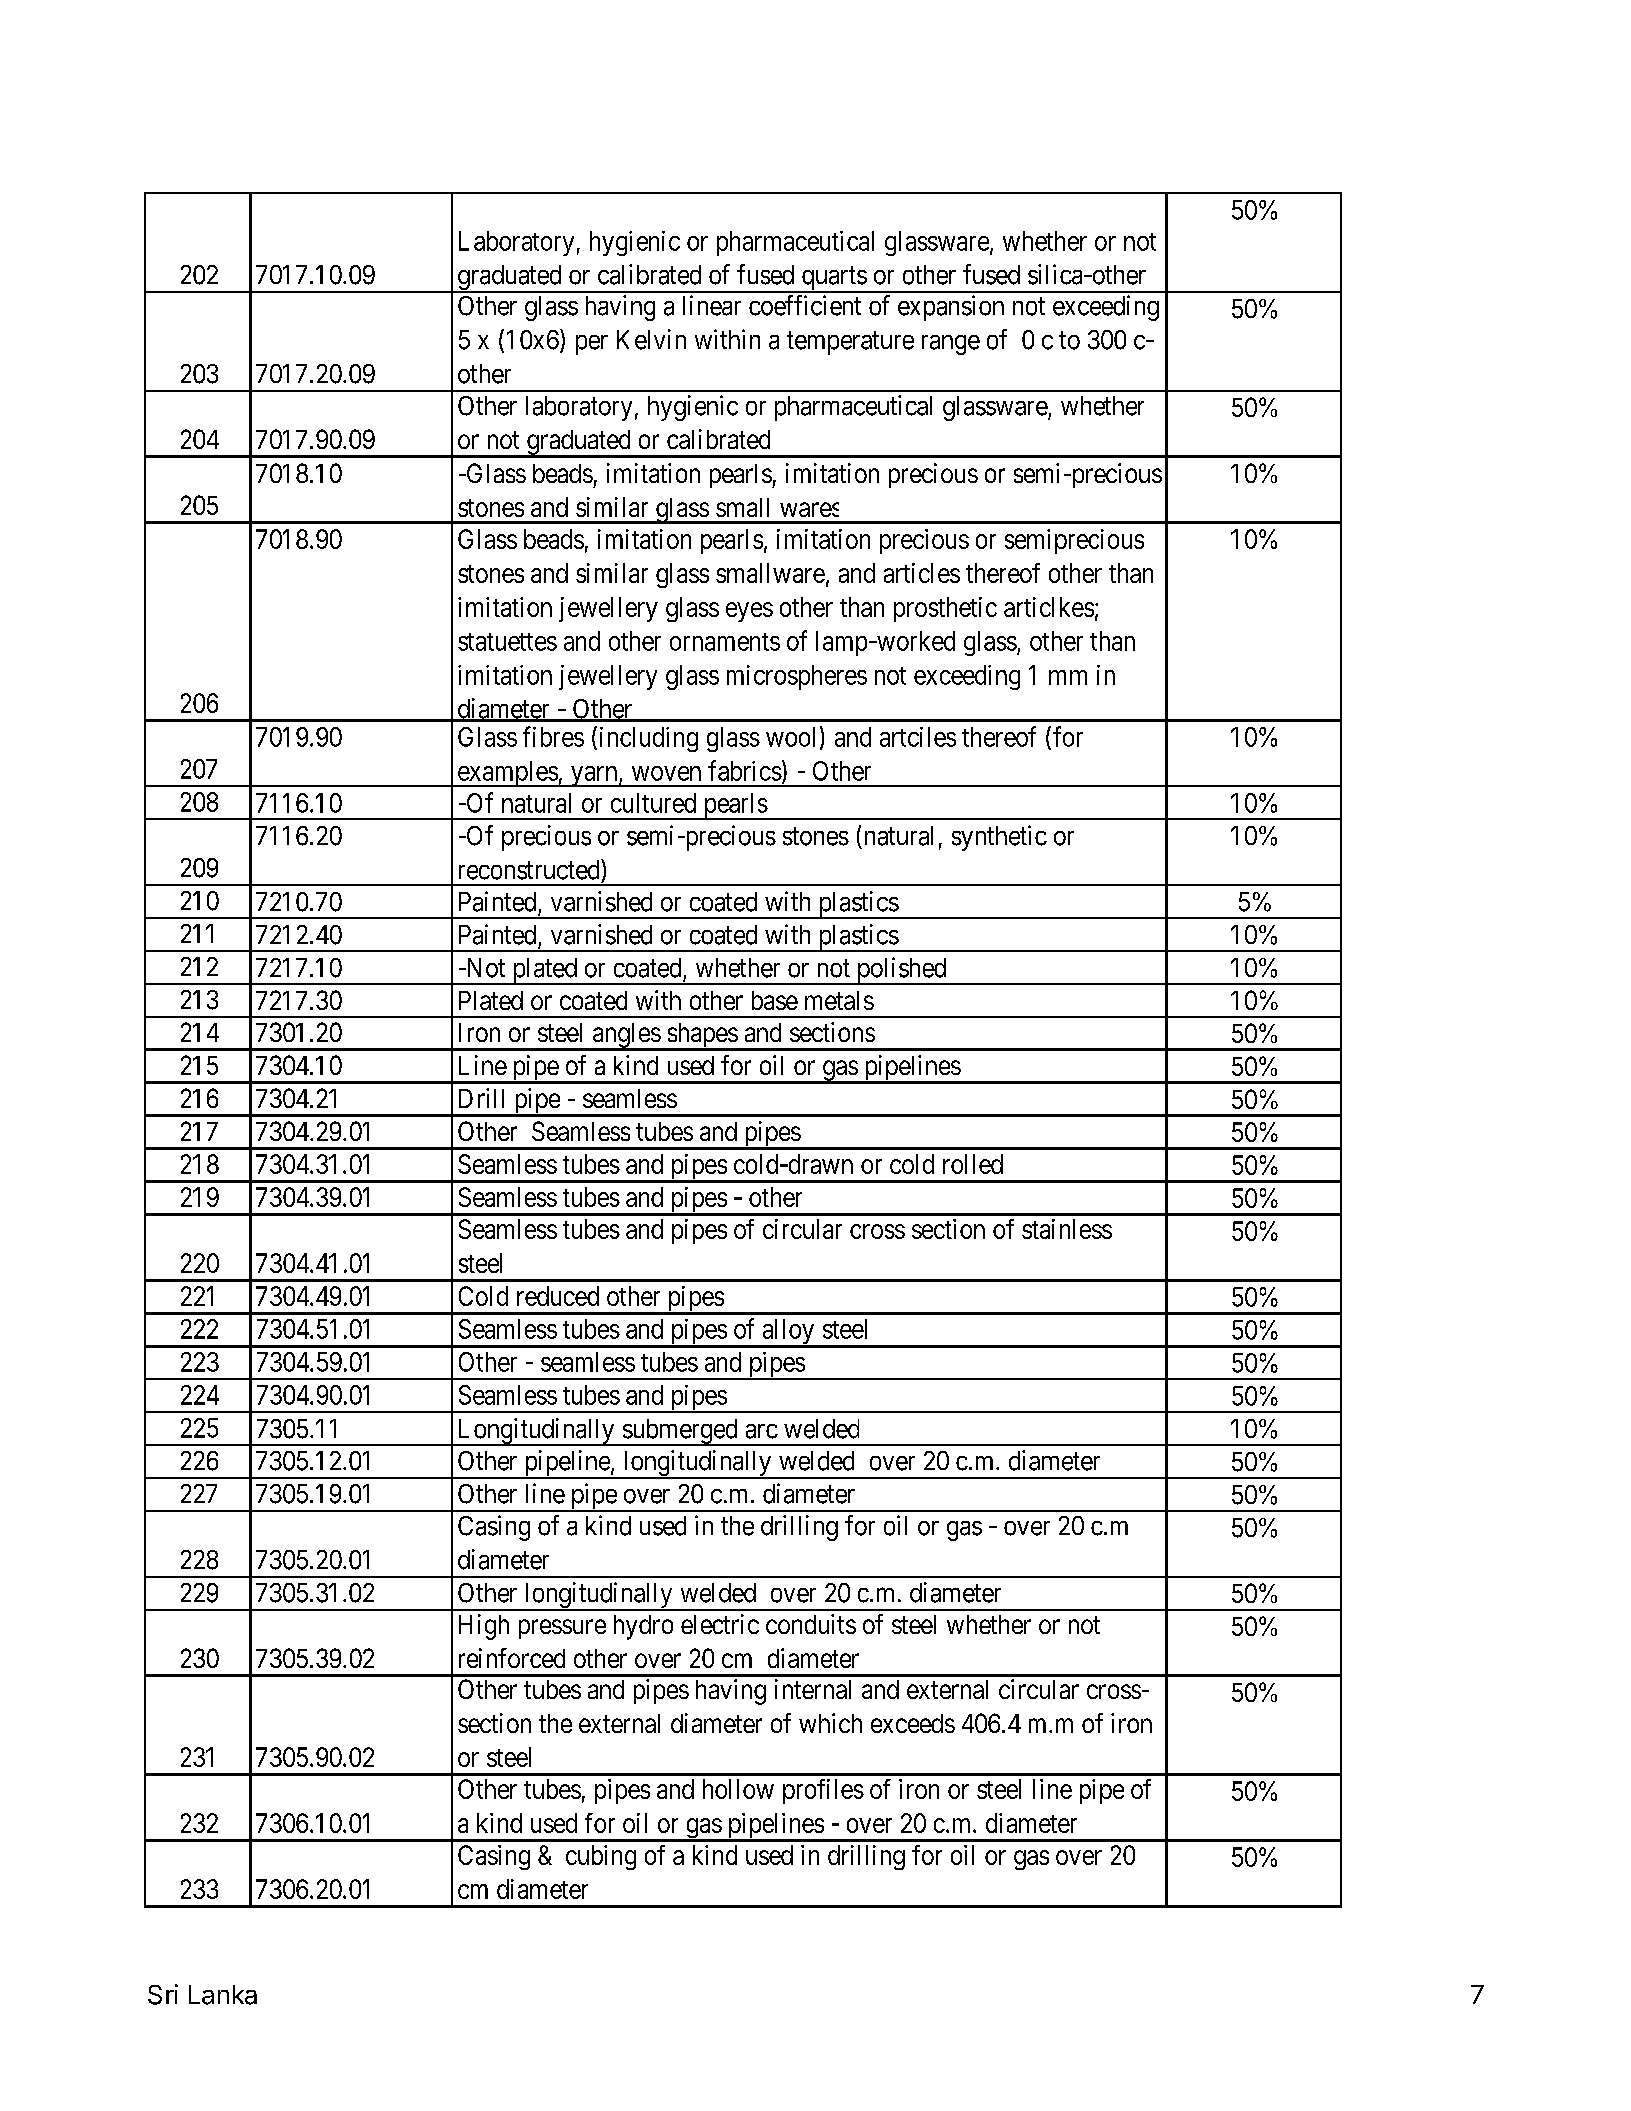 This screenshot has height=2111, width=1631. I want to click on polished, so click(901, 971).
